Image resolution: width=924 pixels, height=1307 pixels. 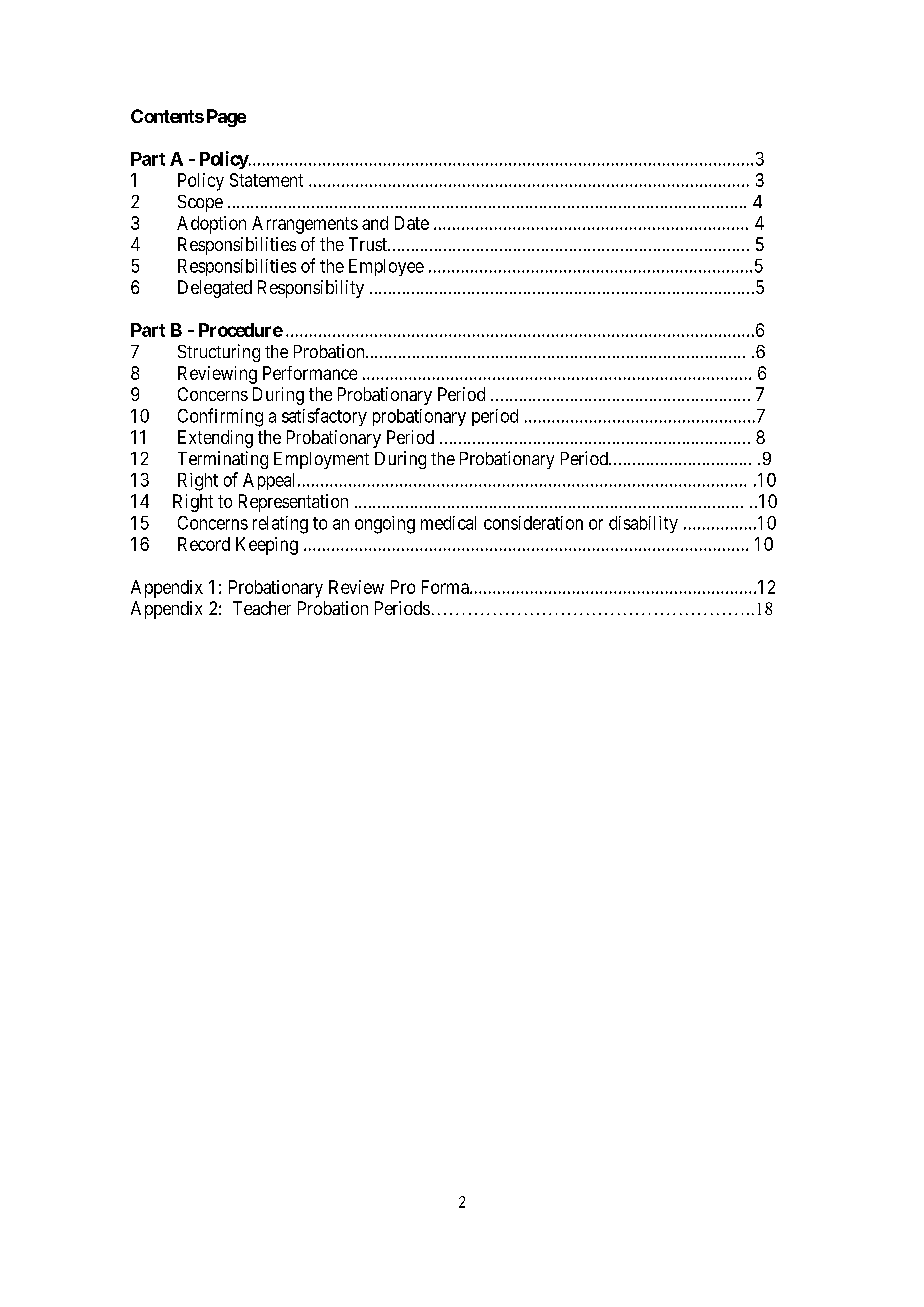 I want to click on Statement, so click(x=266, y=180).
